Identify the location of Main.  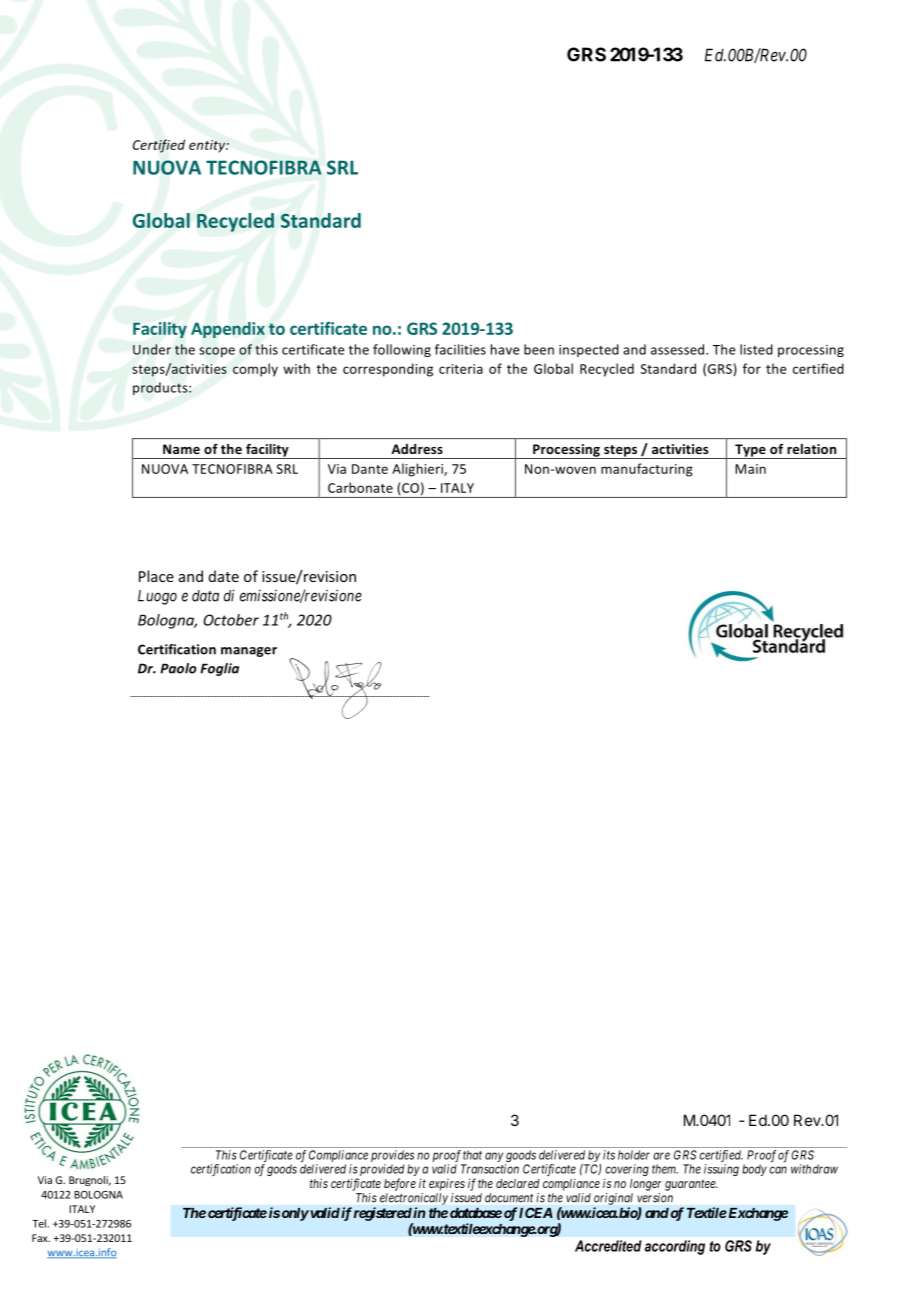
(750, 469).
